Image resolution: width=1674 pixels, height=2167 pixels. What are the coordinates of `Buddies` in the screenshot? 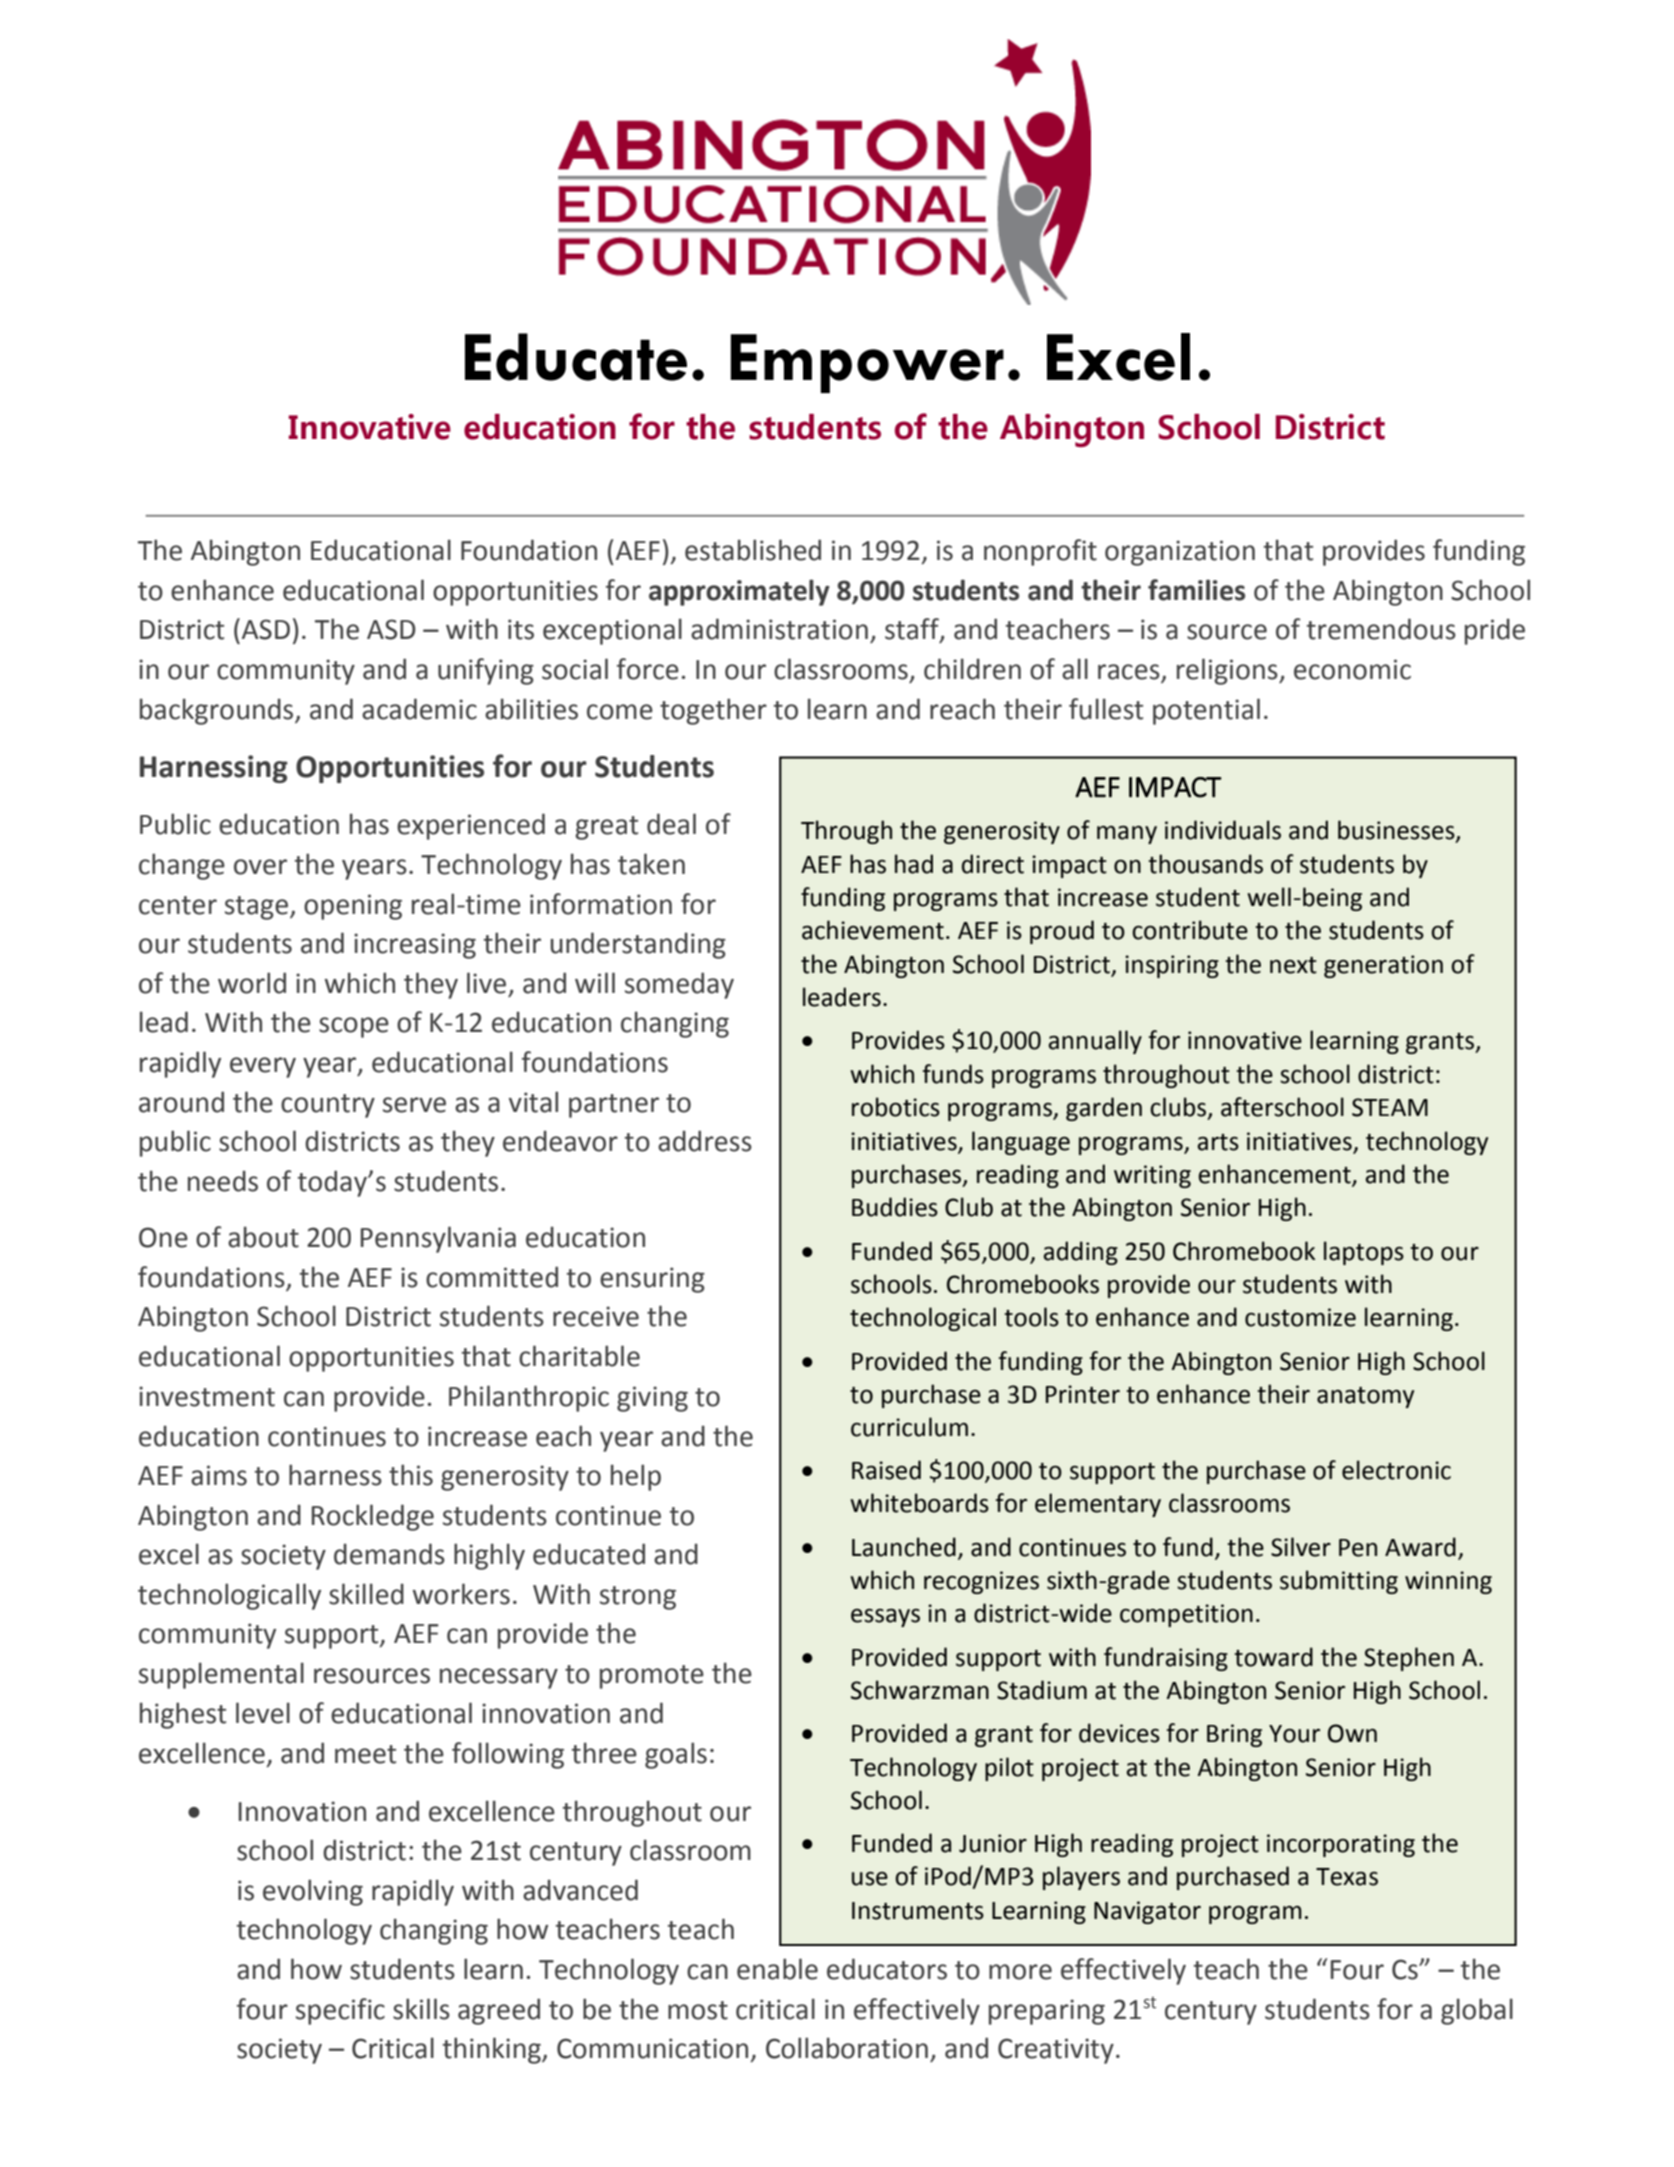 It's located at (895, 1207).
